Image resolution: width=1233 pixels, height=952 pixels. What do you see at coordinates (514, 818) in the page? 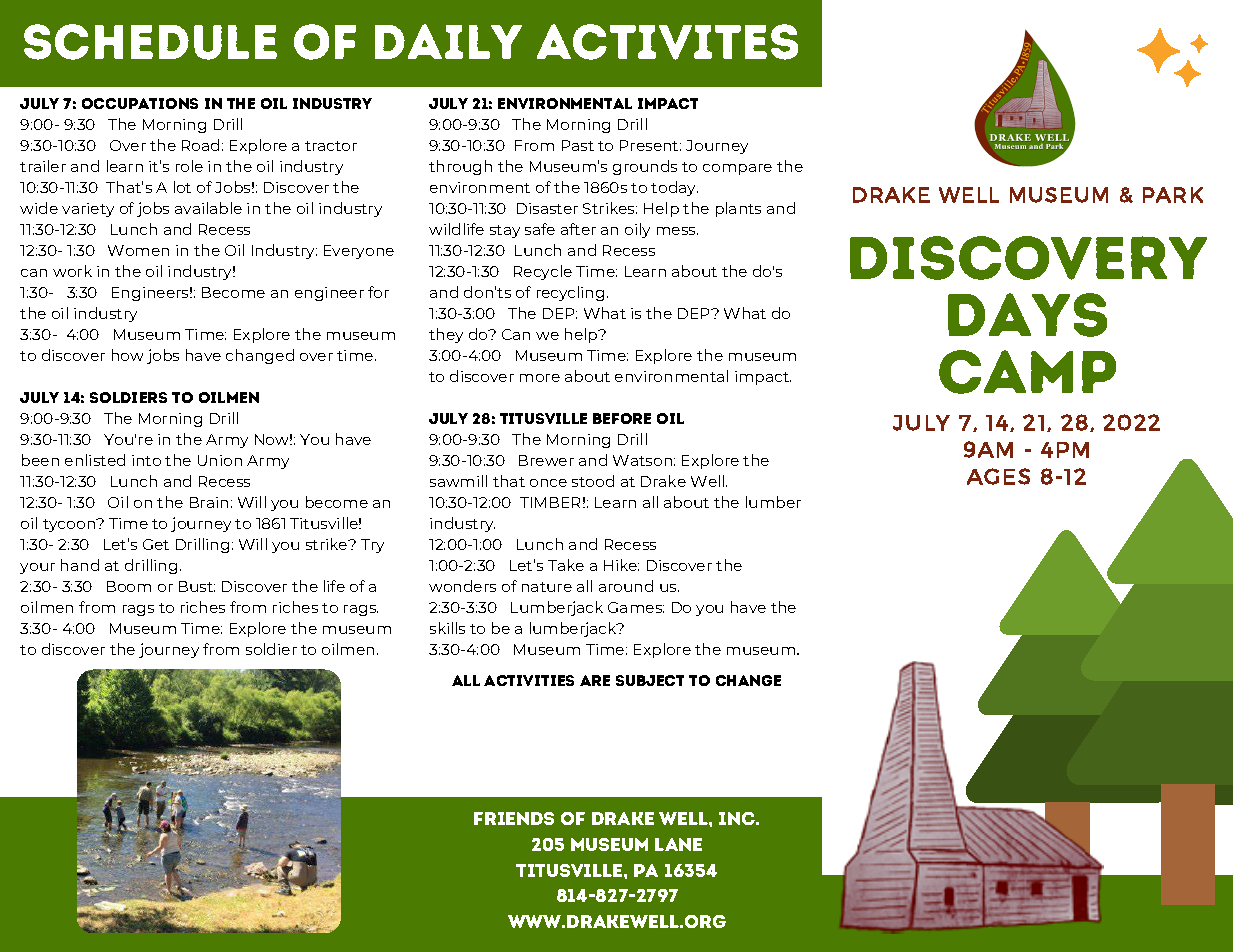
I see `friends` at bounding box center [514, 818].
